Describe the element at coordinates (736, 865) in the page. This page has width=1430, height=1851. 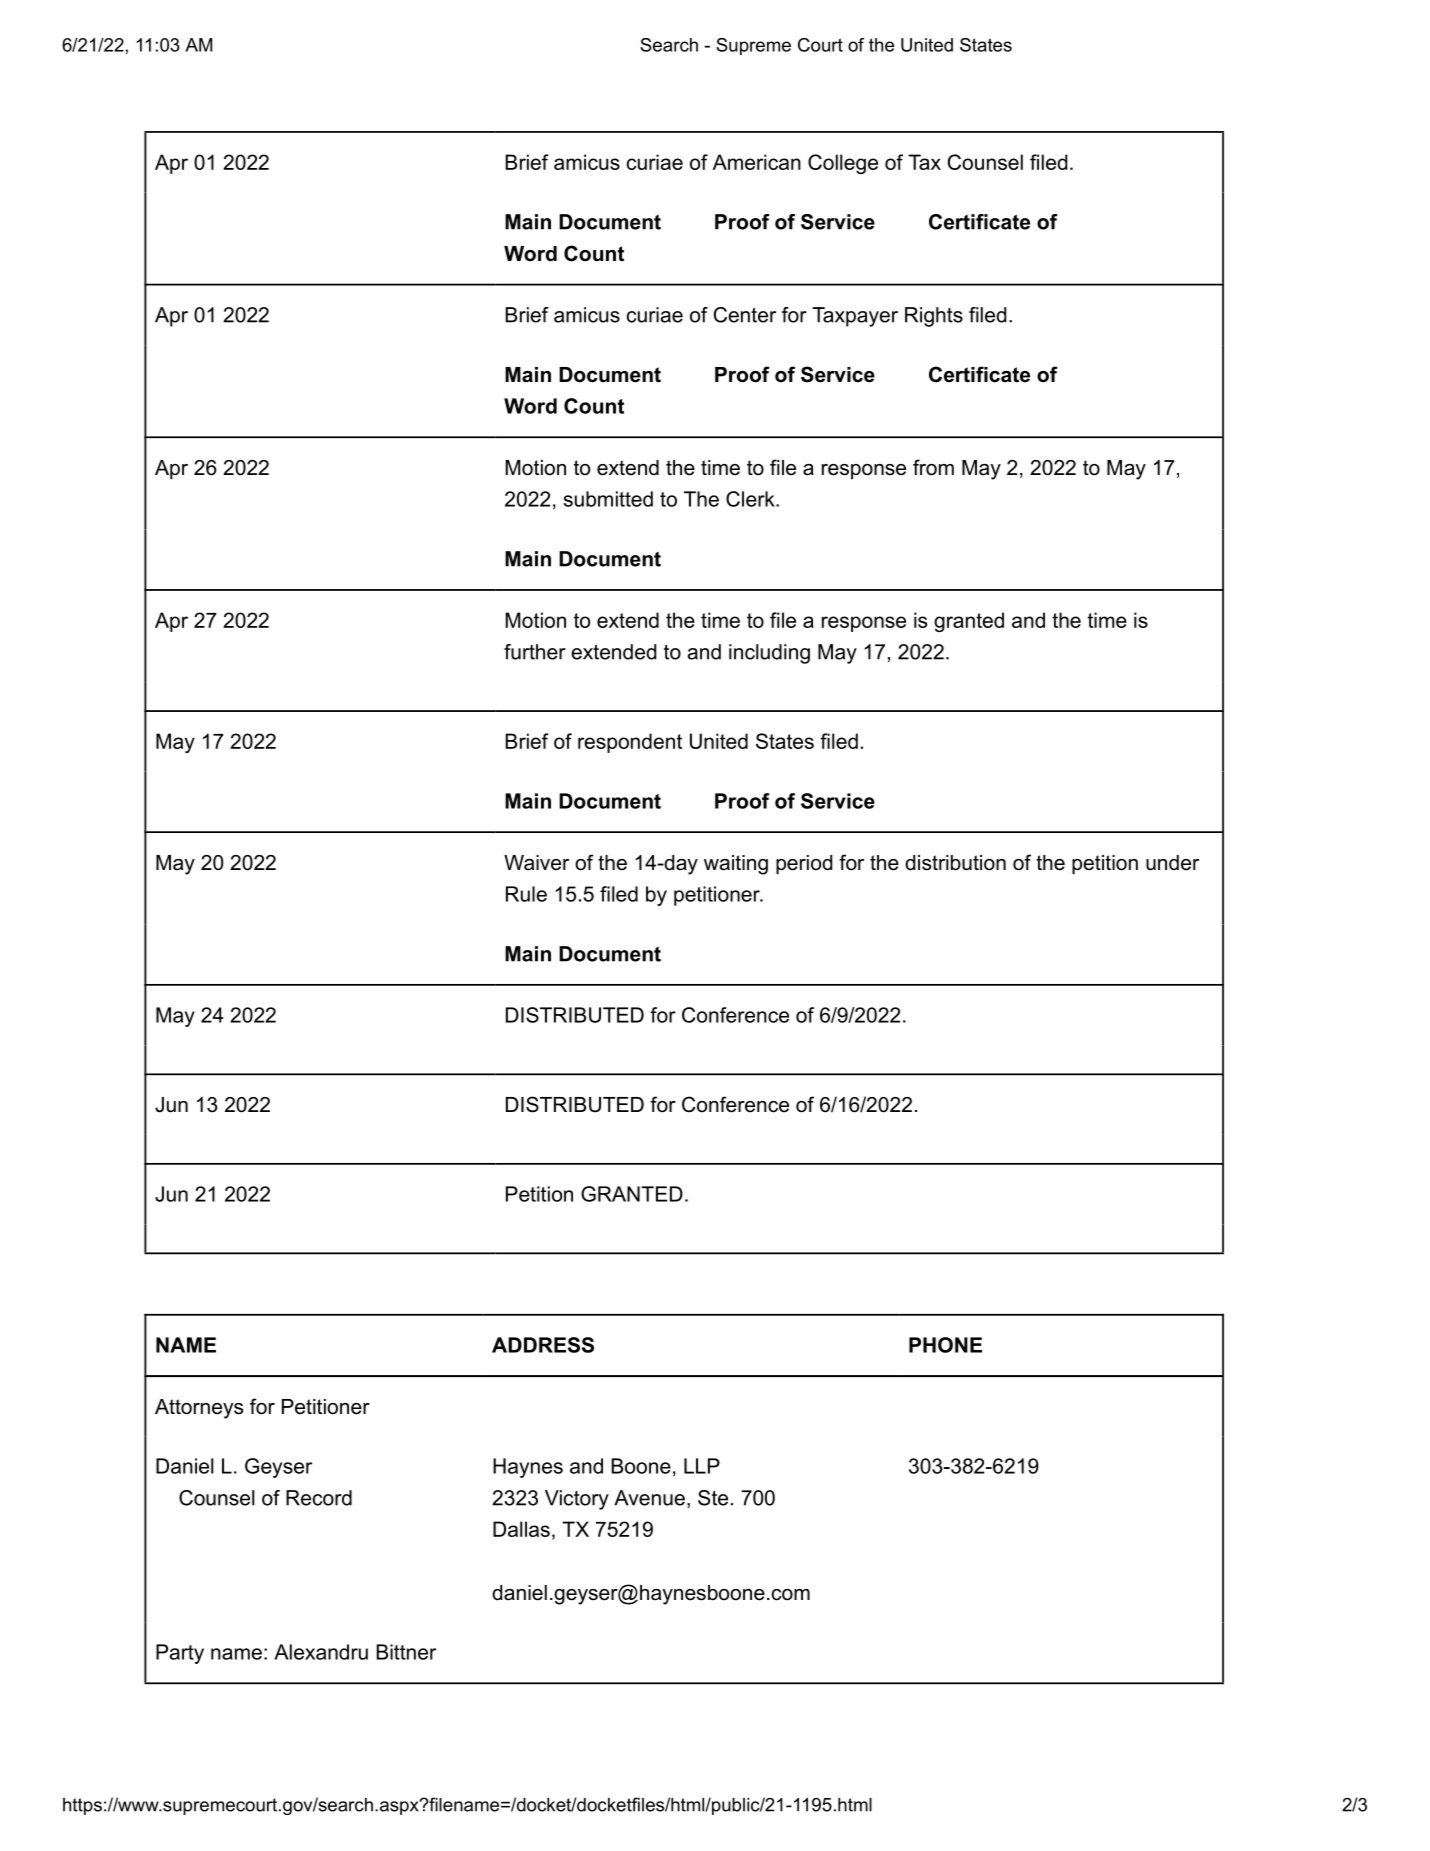
I see `waiting` at that location.
